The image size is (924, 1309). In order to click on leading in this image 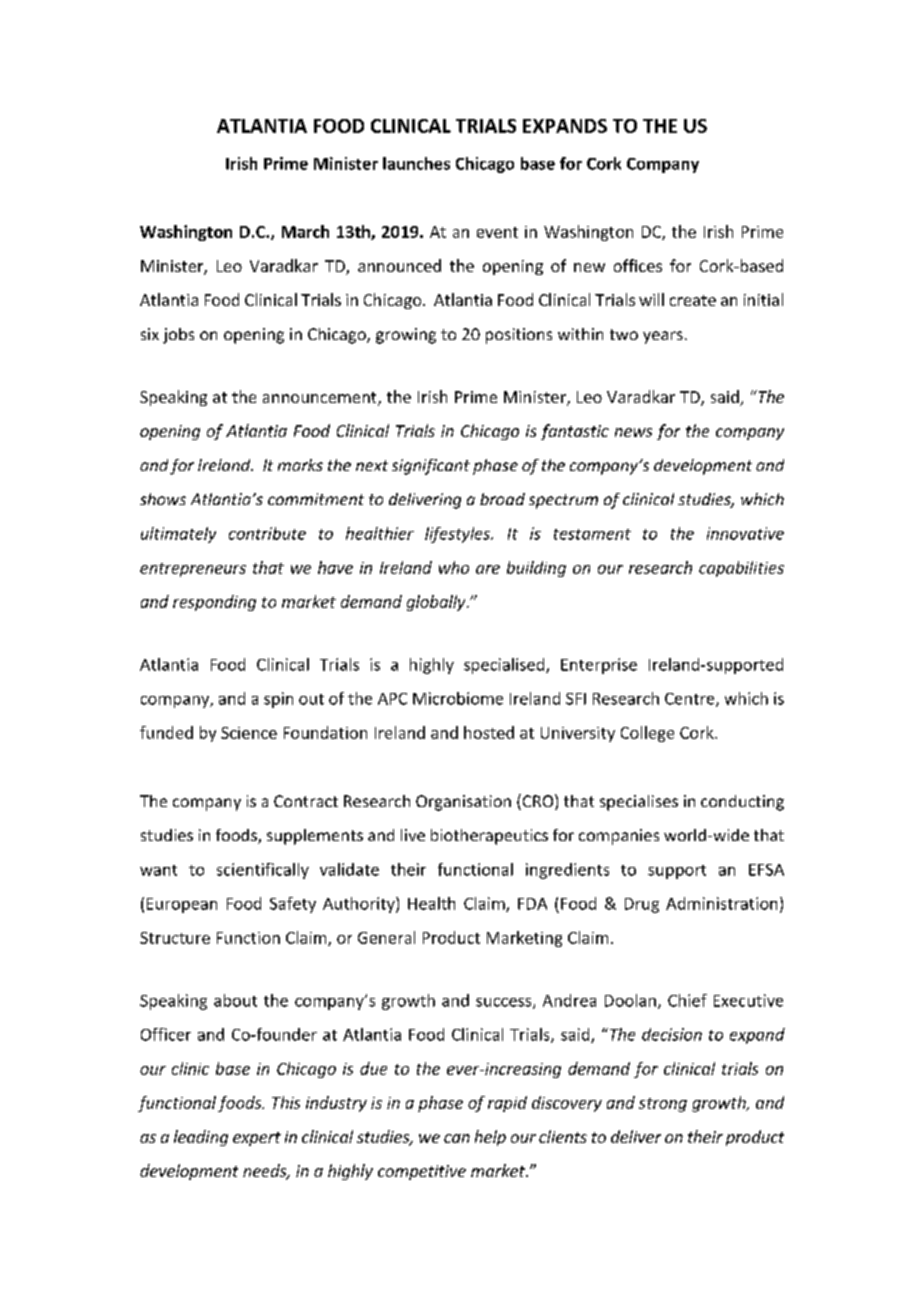, I will do `click(201, 1138)`.
